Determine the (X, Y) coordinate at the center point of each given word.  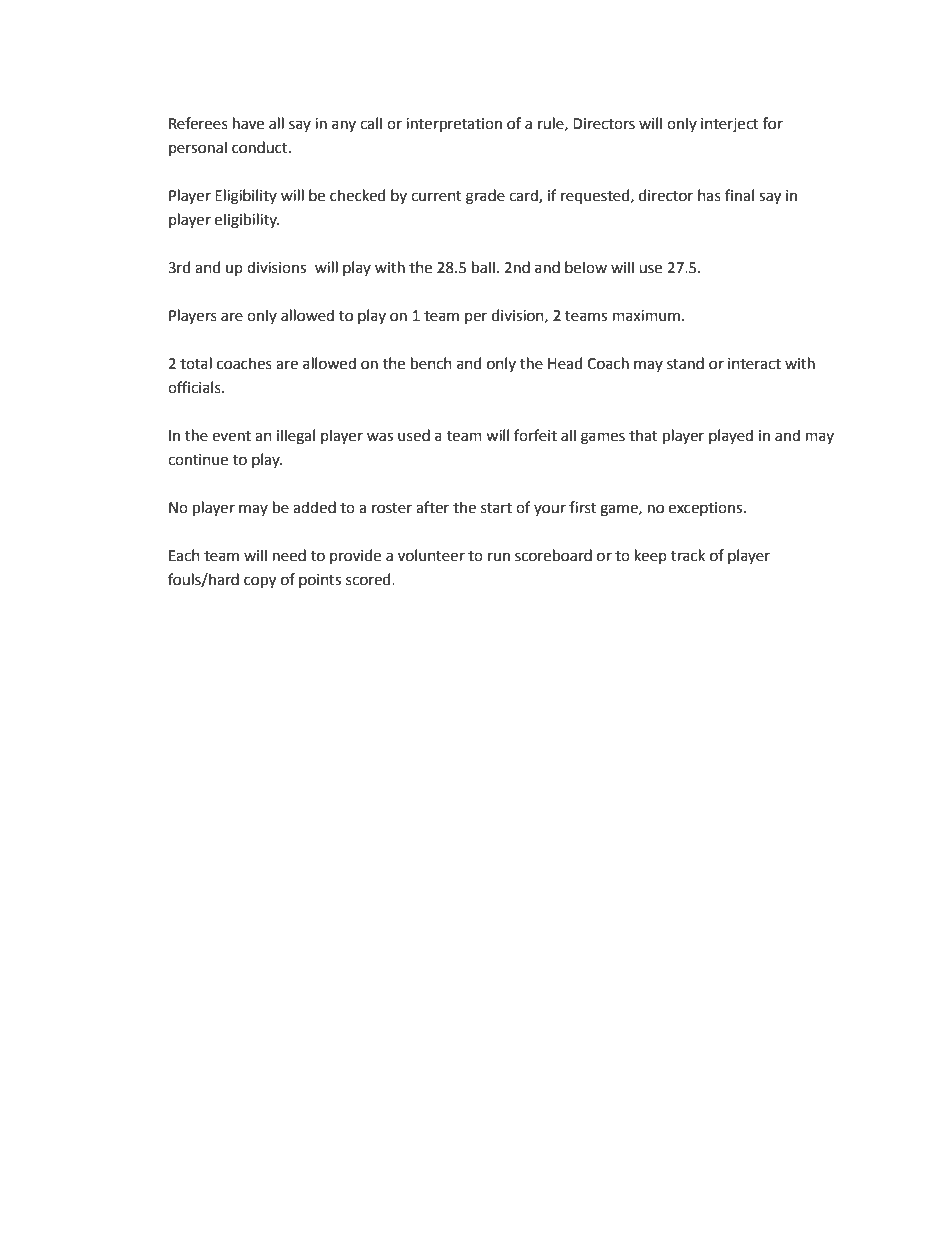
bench (431, 363)
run (499, 557)
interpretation (454, 125)
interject (730, 125)
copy (260, 582)
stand (685, 363)
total (196, 363)
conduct (261, 147)
